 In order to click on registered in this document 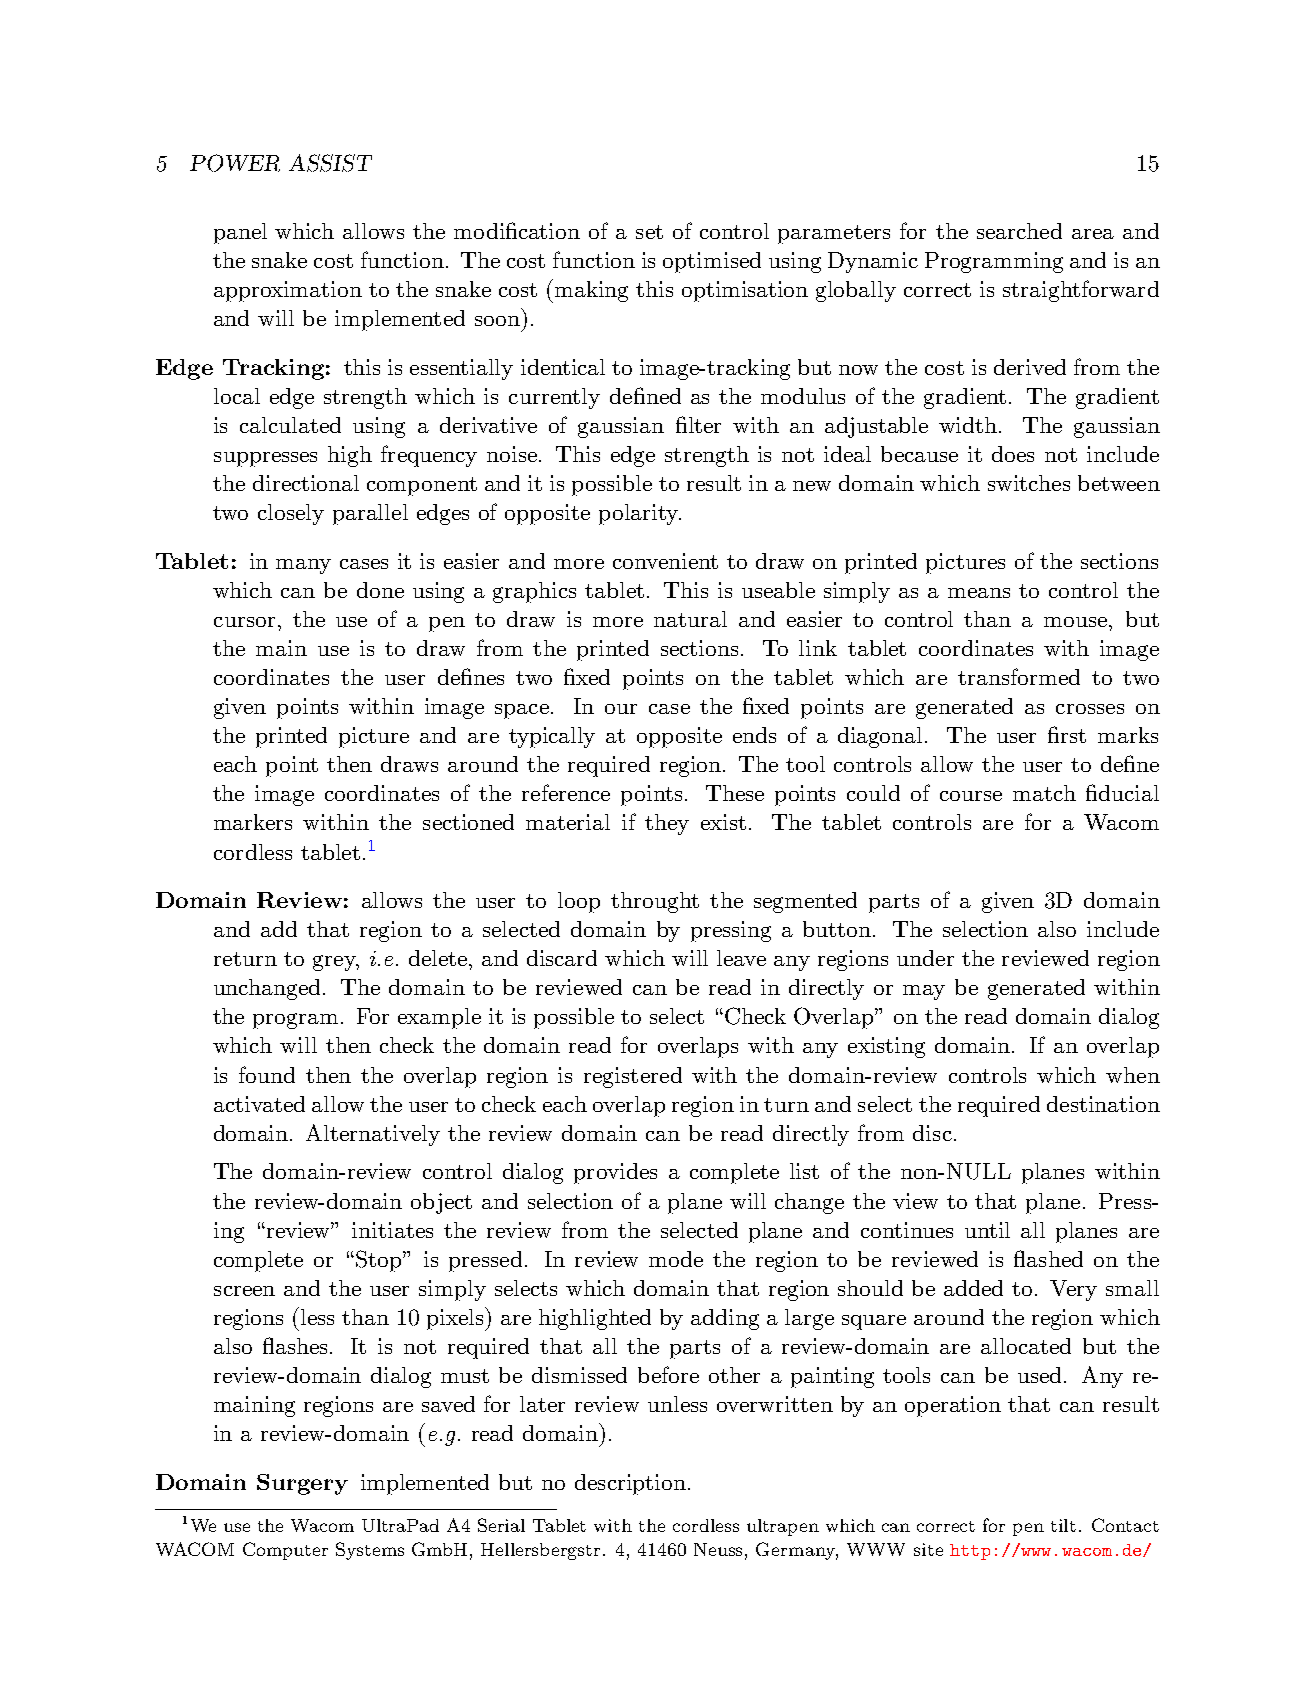, I will do `click(633, 1077)`.
